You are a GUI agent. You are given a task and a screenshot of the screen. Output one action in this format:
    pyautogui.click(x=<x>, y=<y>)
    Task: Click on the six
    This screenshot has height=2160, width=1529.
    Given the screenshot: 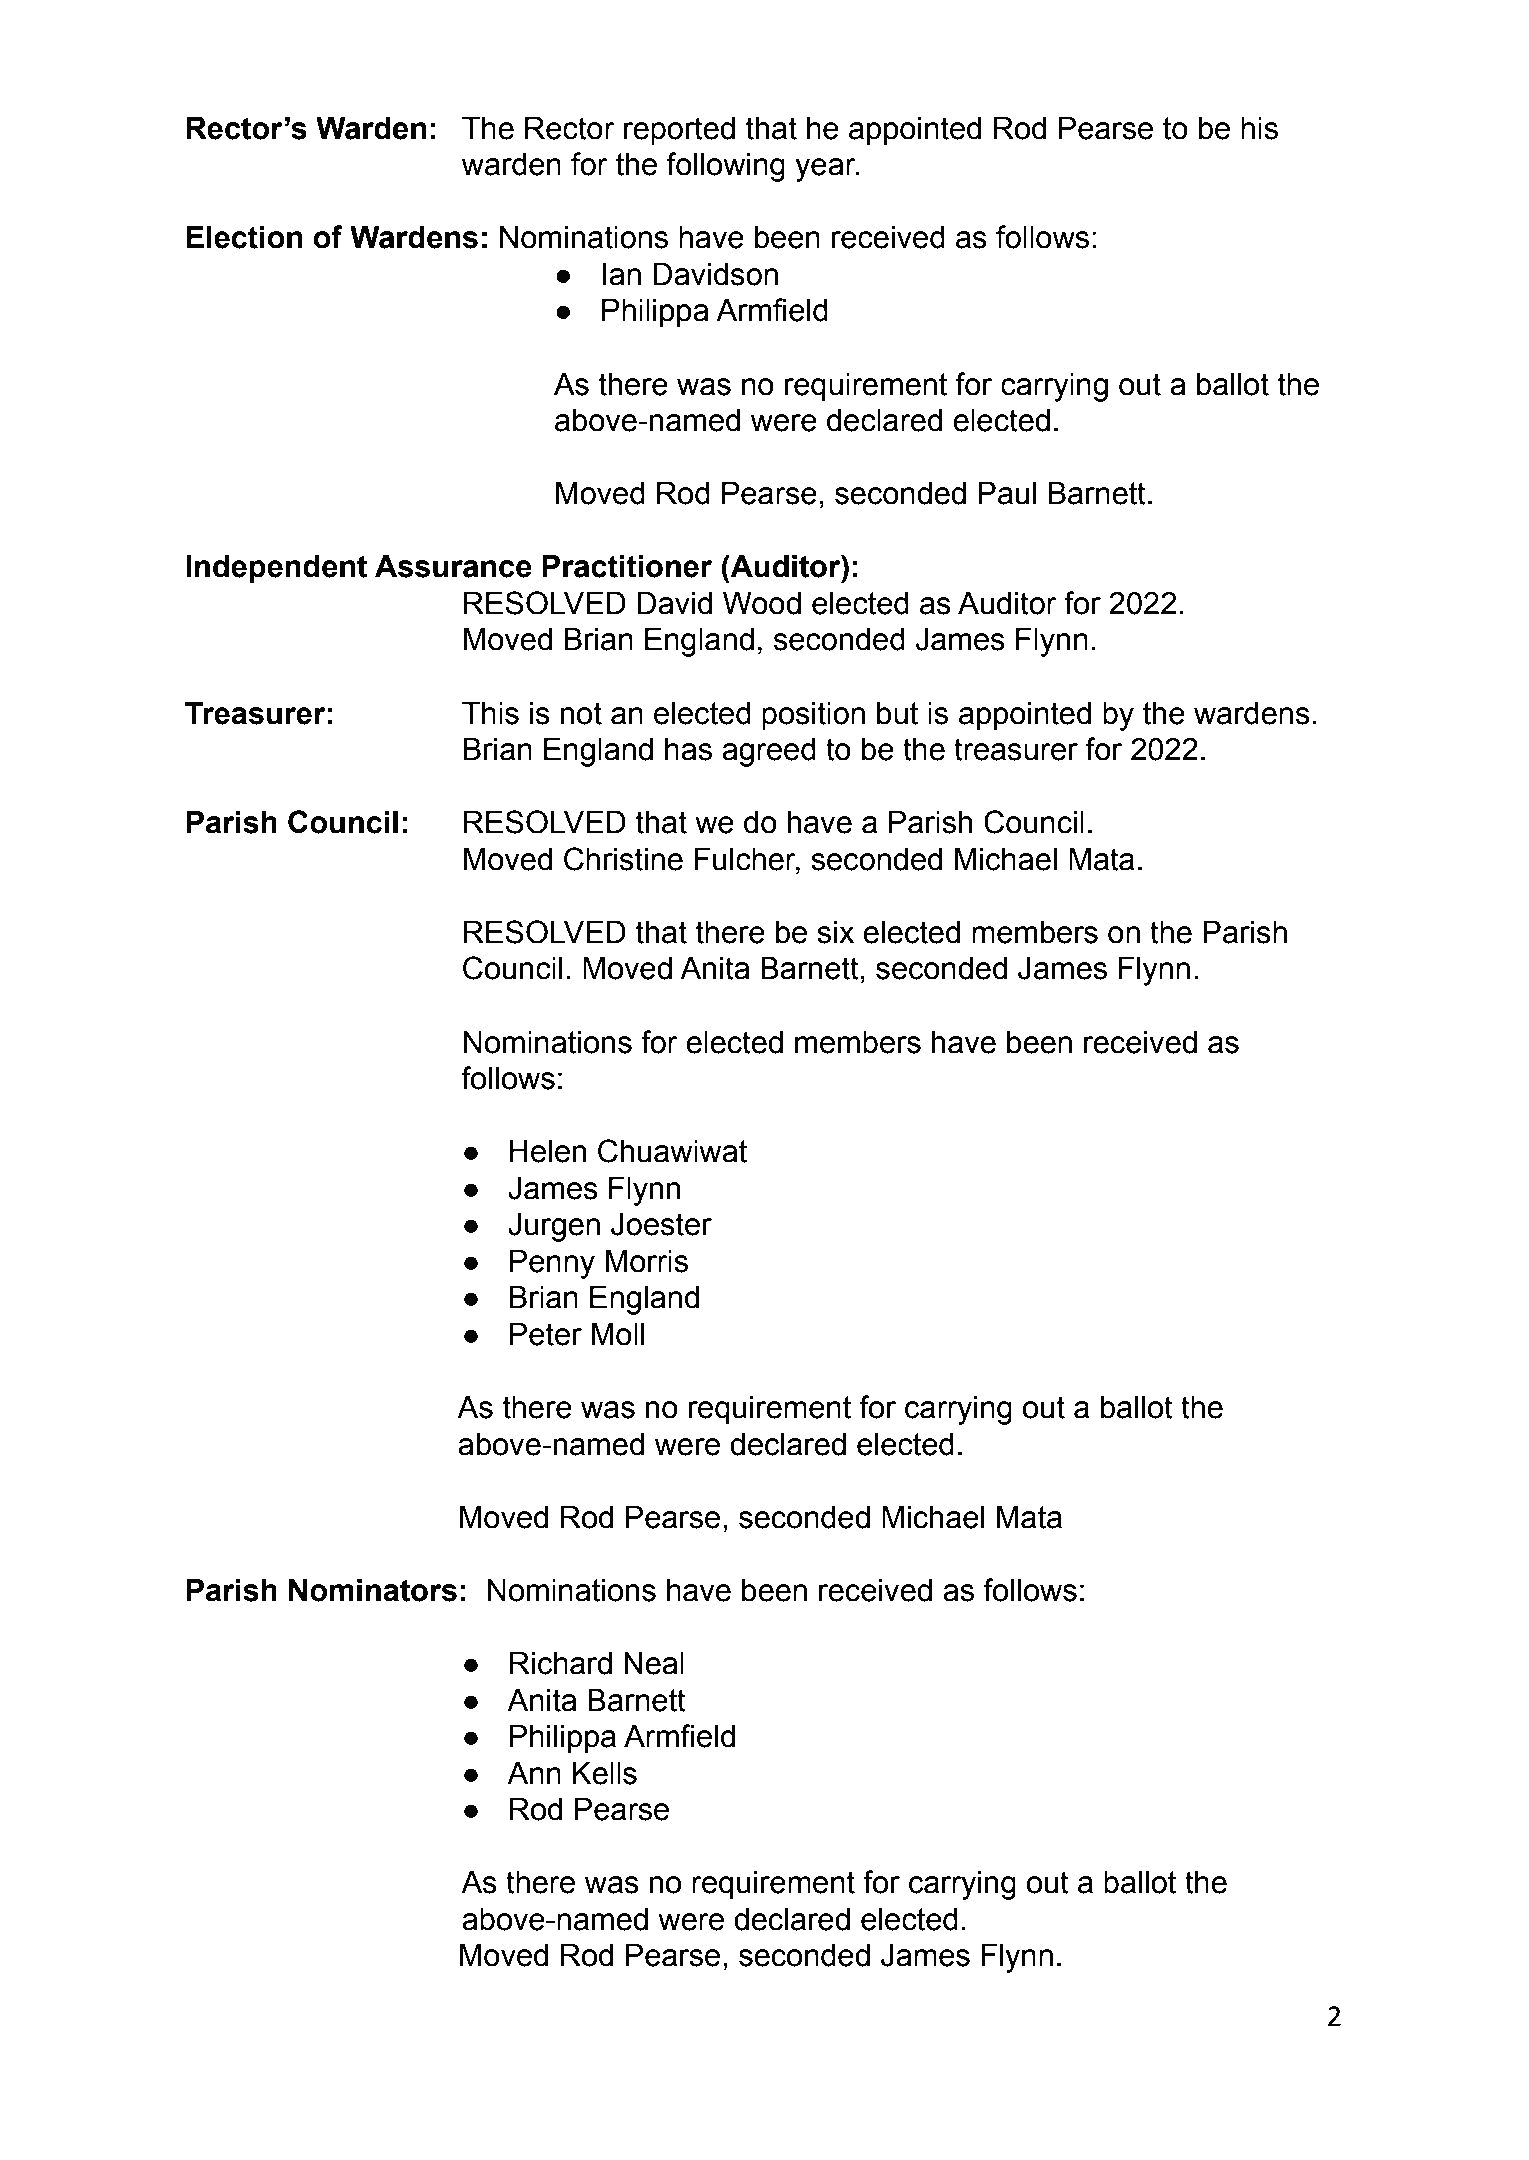 What is the action you would take?
    pyautogui.click(x=835, y=932)
